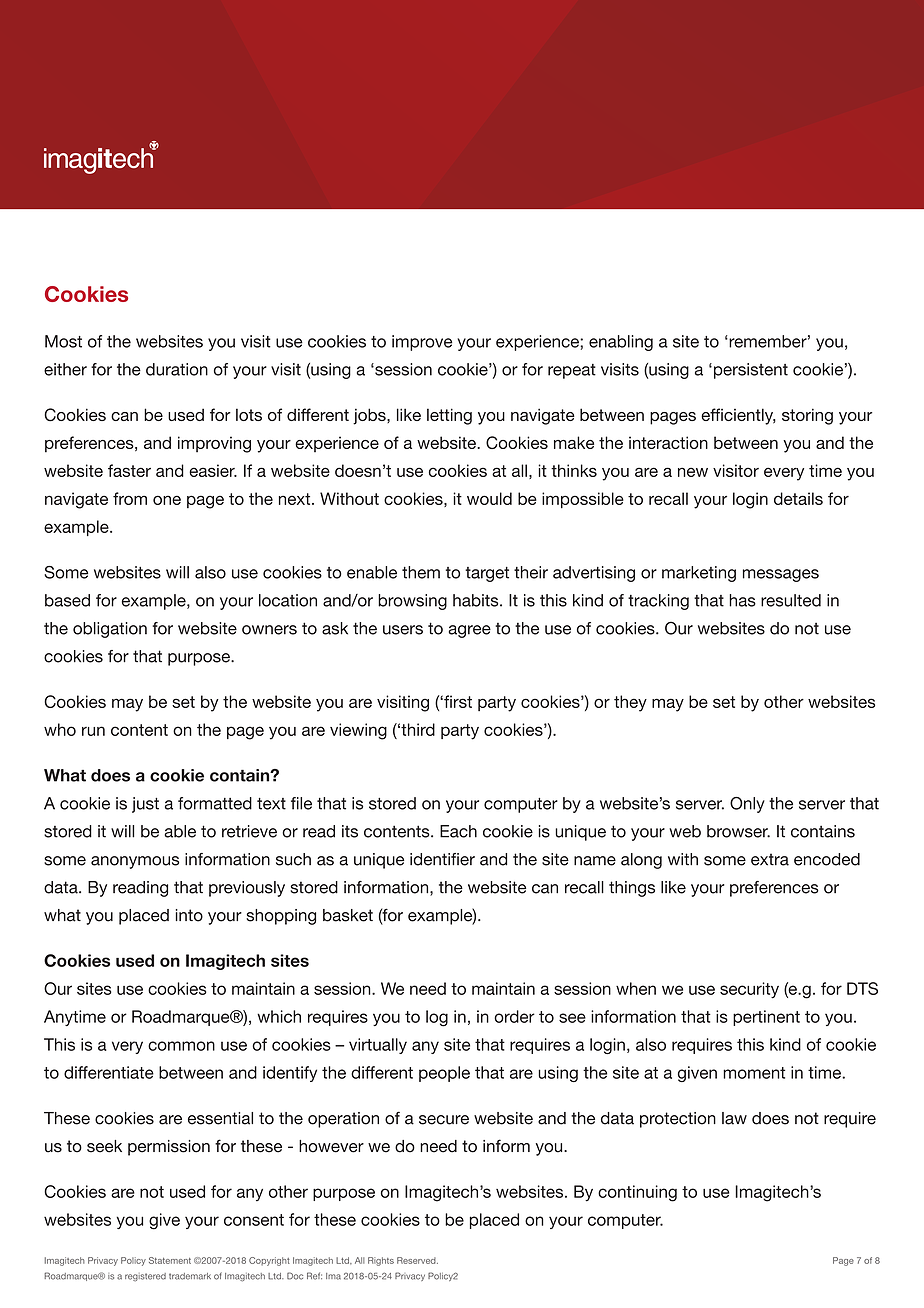 The height and width of the document is (1308, 924). What do you see at coordinates (770, 859) in the document?
I see `extra` at bounding box center [770, 859].
